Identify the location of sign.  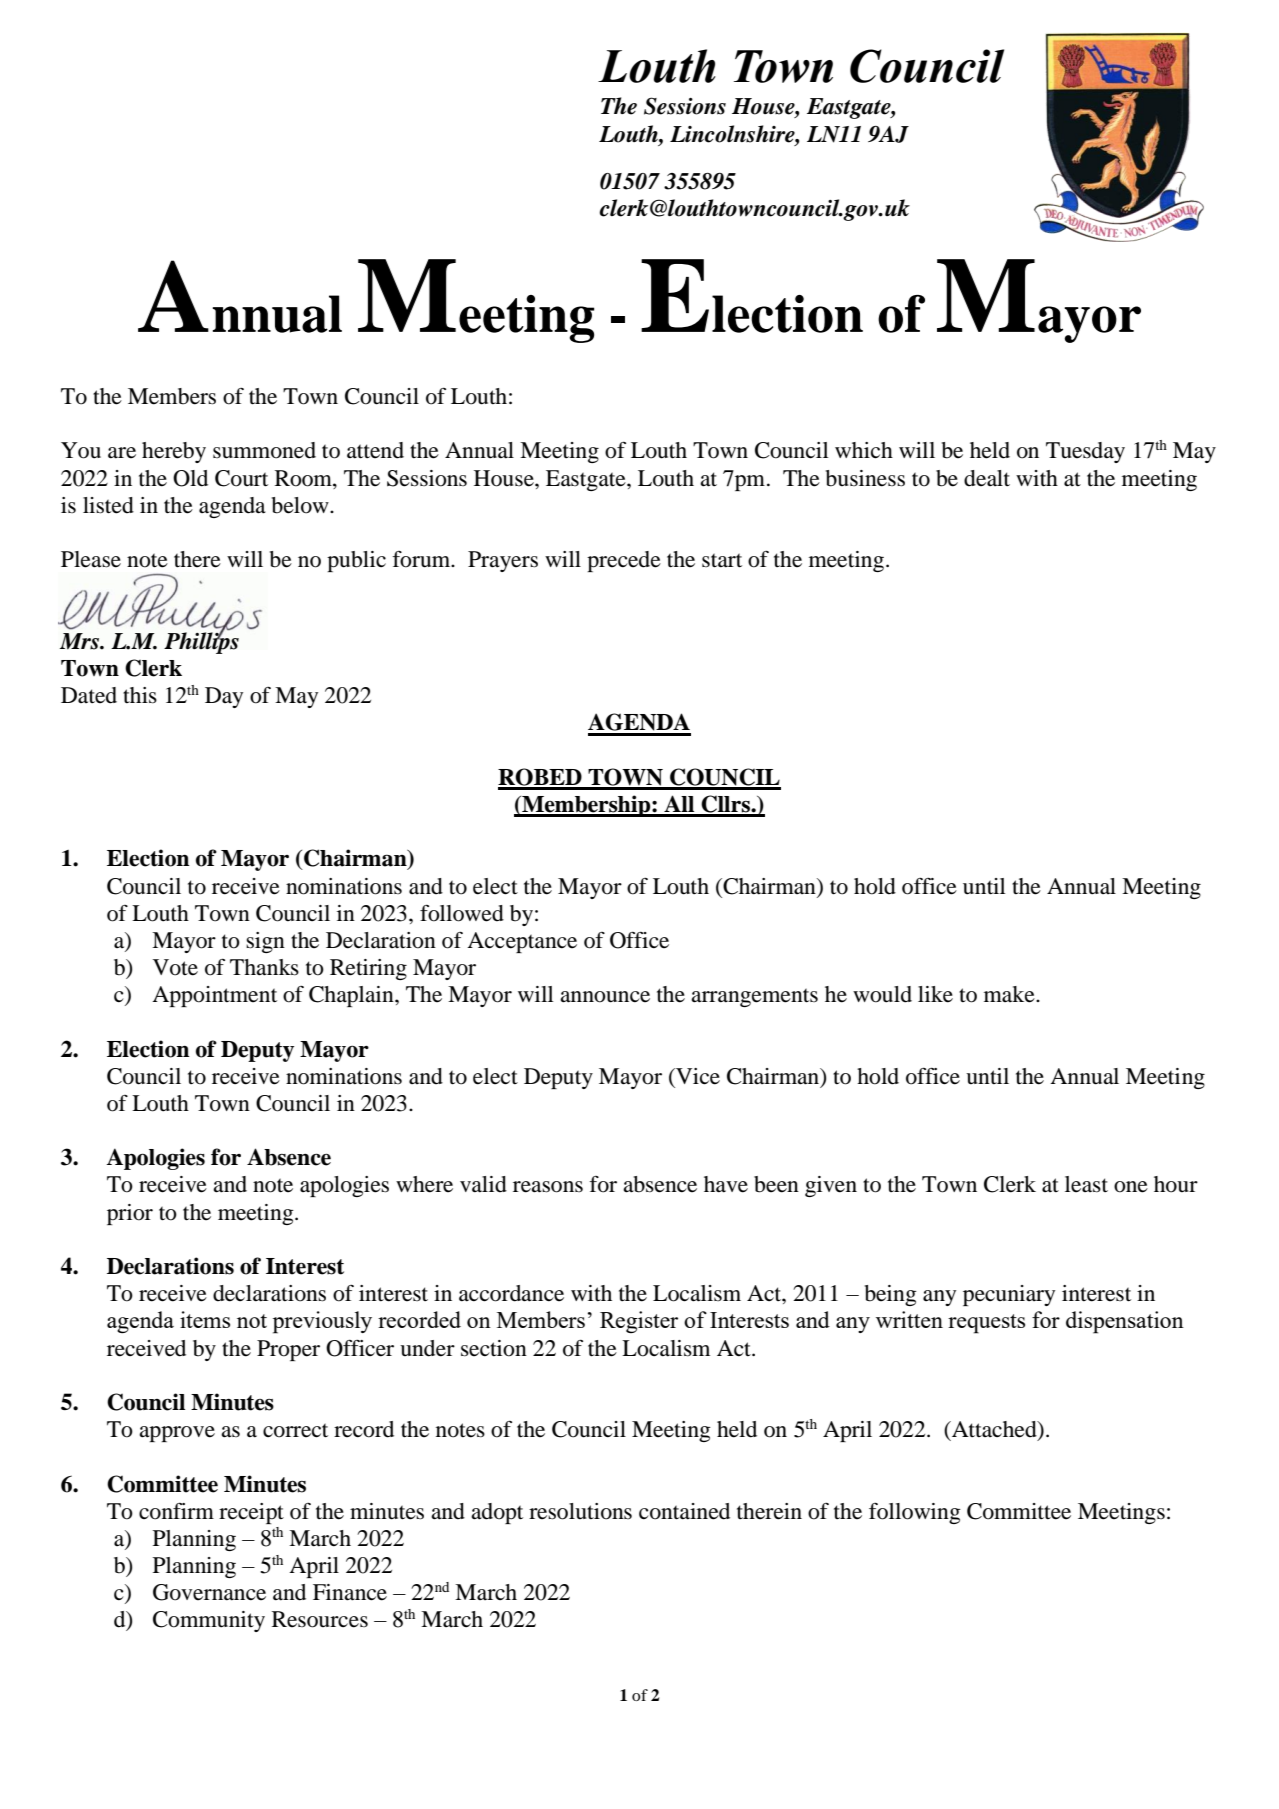
(265, 942).
